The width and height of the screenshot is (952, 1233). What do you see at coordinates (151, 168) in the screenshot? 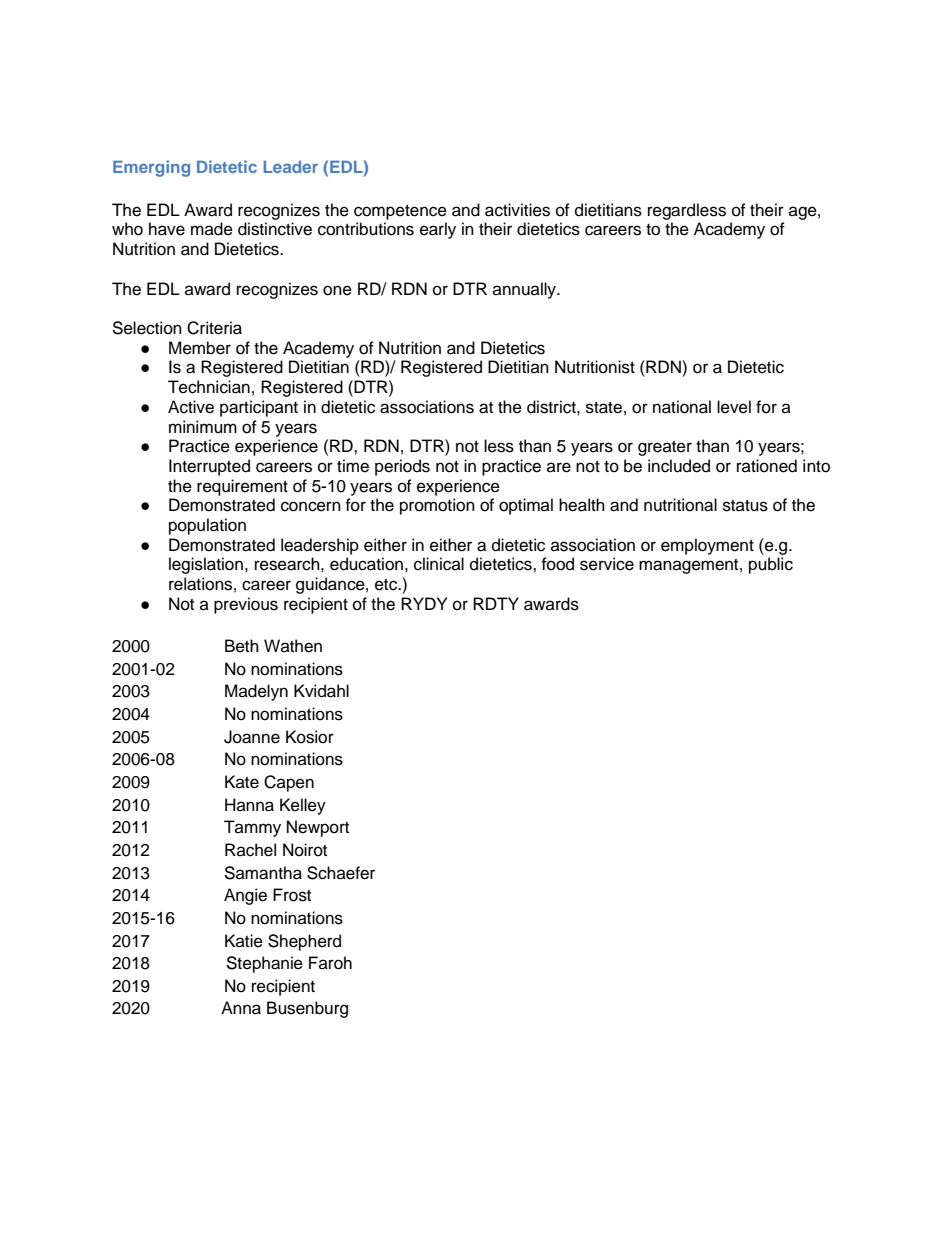
I see `Emerging` at bounding box center [151, 168].
